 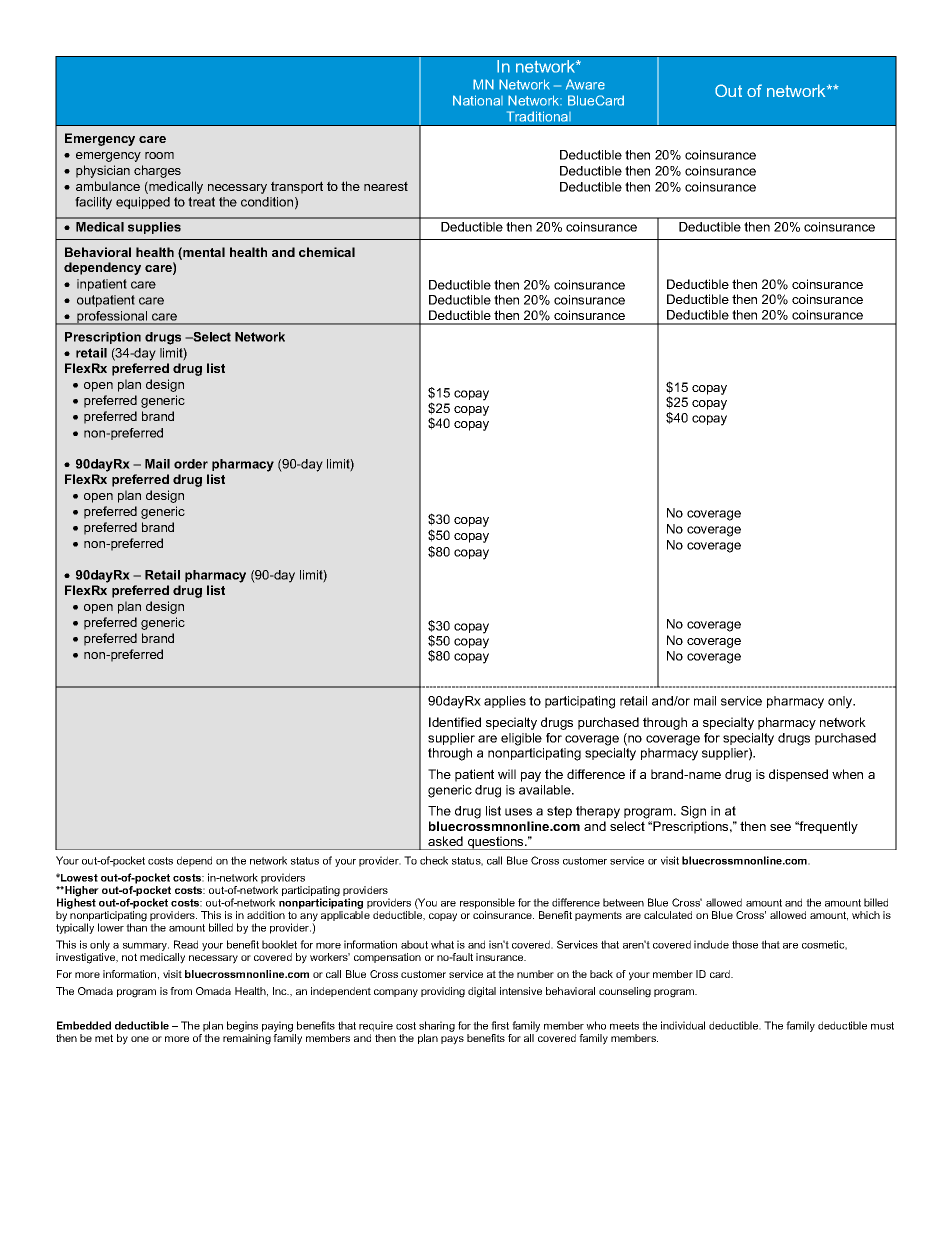 I want to click on applies, so click(x=505, y=702).
